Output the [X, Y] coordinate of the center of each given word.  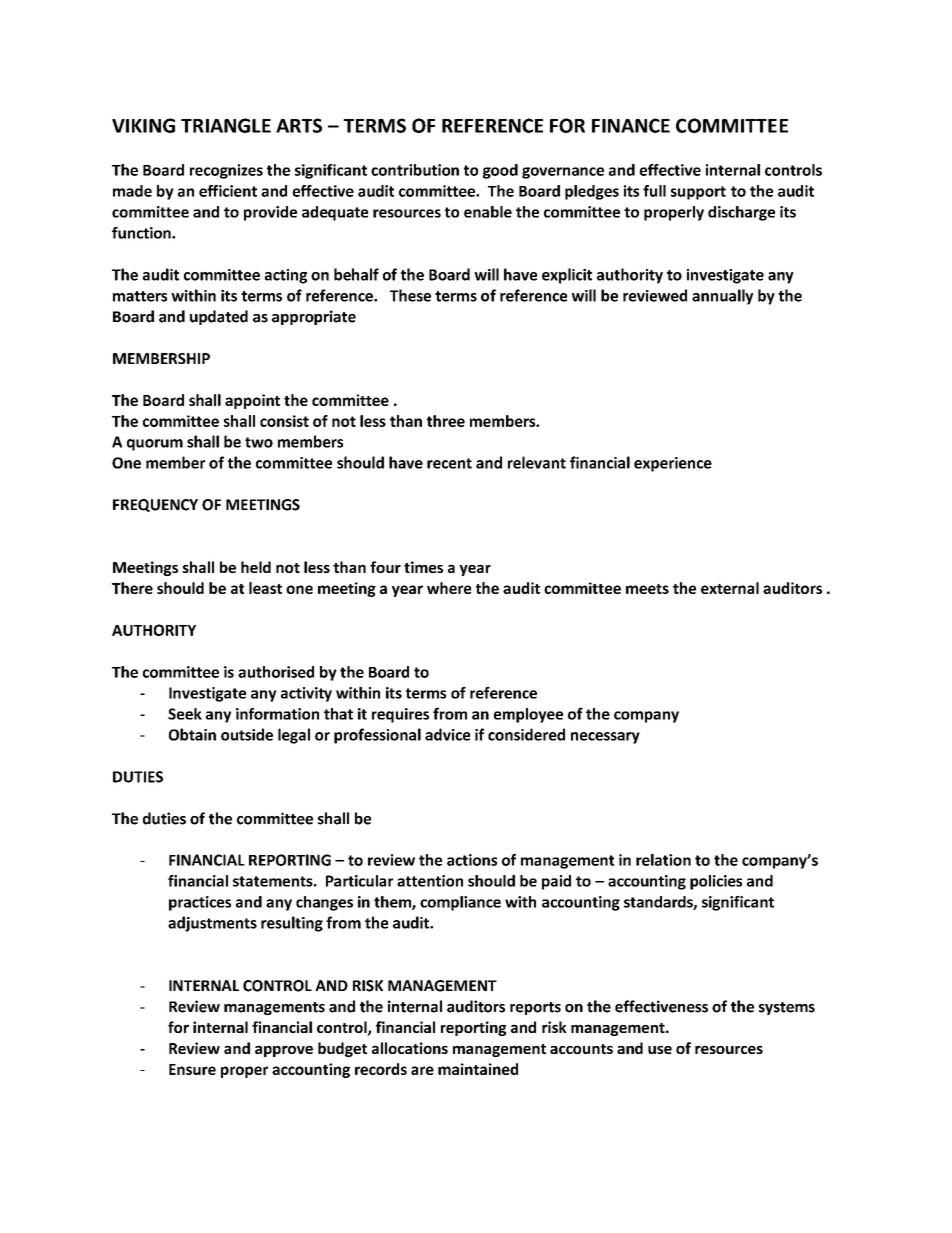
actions [472, 860]
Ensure [192, 1069]
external [730, 588]
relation [663, 860]
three [446, 421]
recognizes [226, 171]
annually [722, 297]
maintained [478, 1069]
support [698, 193]
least [265, 588]
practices [200, 903]
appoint [252, 401]
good [500, 171]
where [449, 588]
